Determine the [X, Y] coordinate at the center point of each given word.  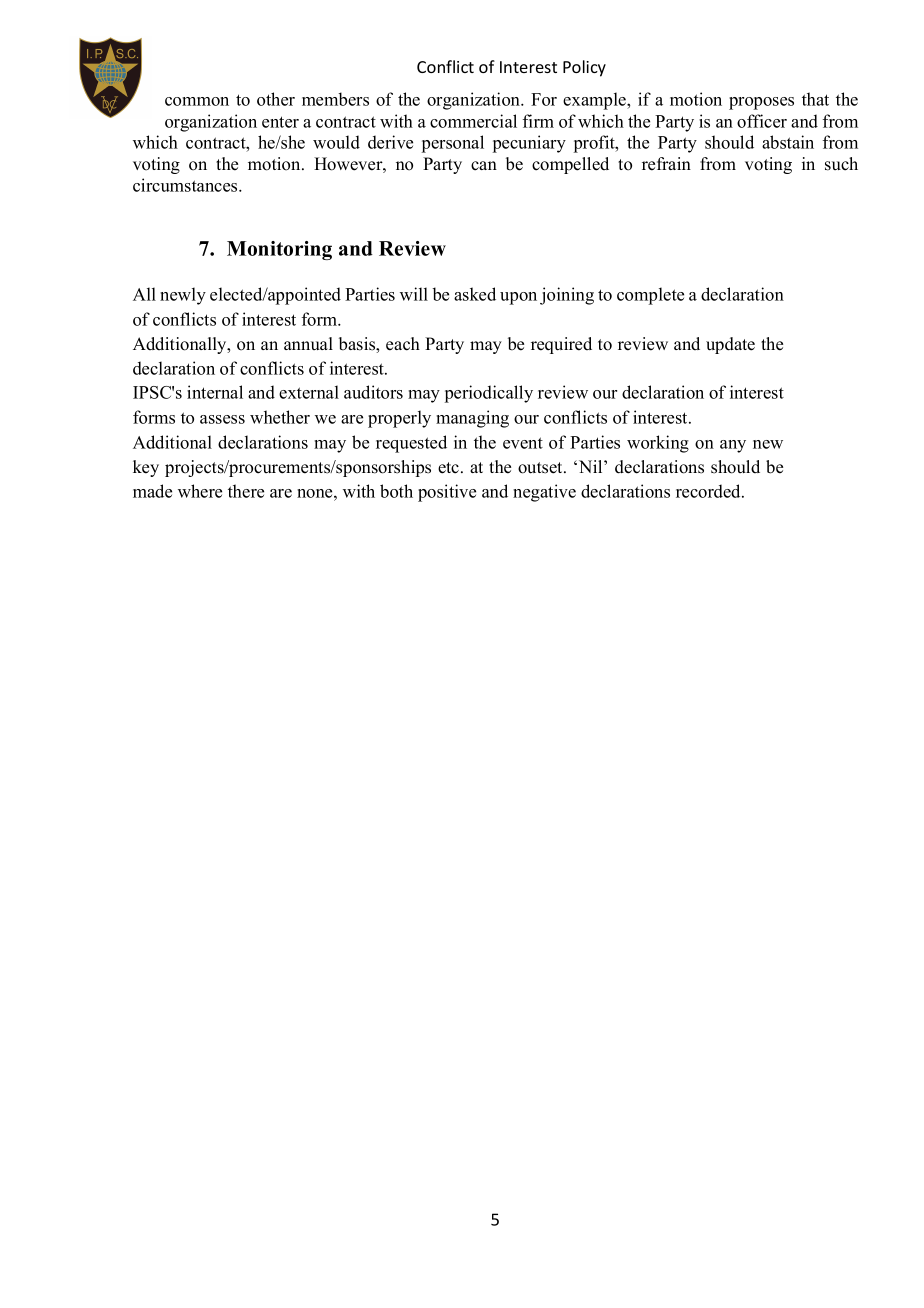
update [730, 345]
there [246, 491]
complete [650, 296]
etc [450, 468]
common [197, 101]
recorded [709, 491]
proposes [761, 103]
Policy [584, 68]
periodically [489, 394]
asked [475, 294]
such [841, 164]
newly [183, 296]
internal [215, 392]
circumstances [186, 185]
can [484, 166]
